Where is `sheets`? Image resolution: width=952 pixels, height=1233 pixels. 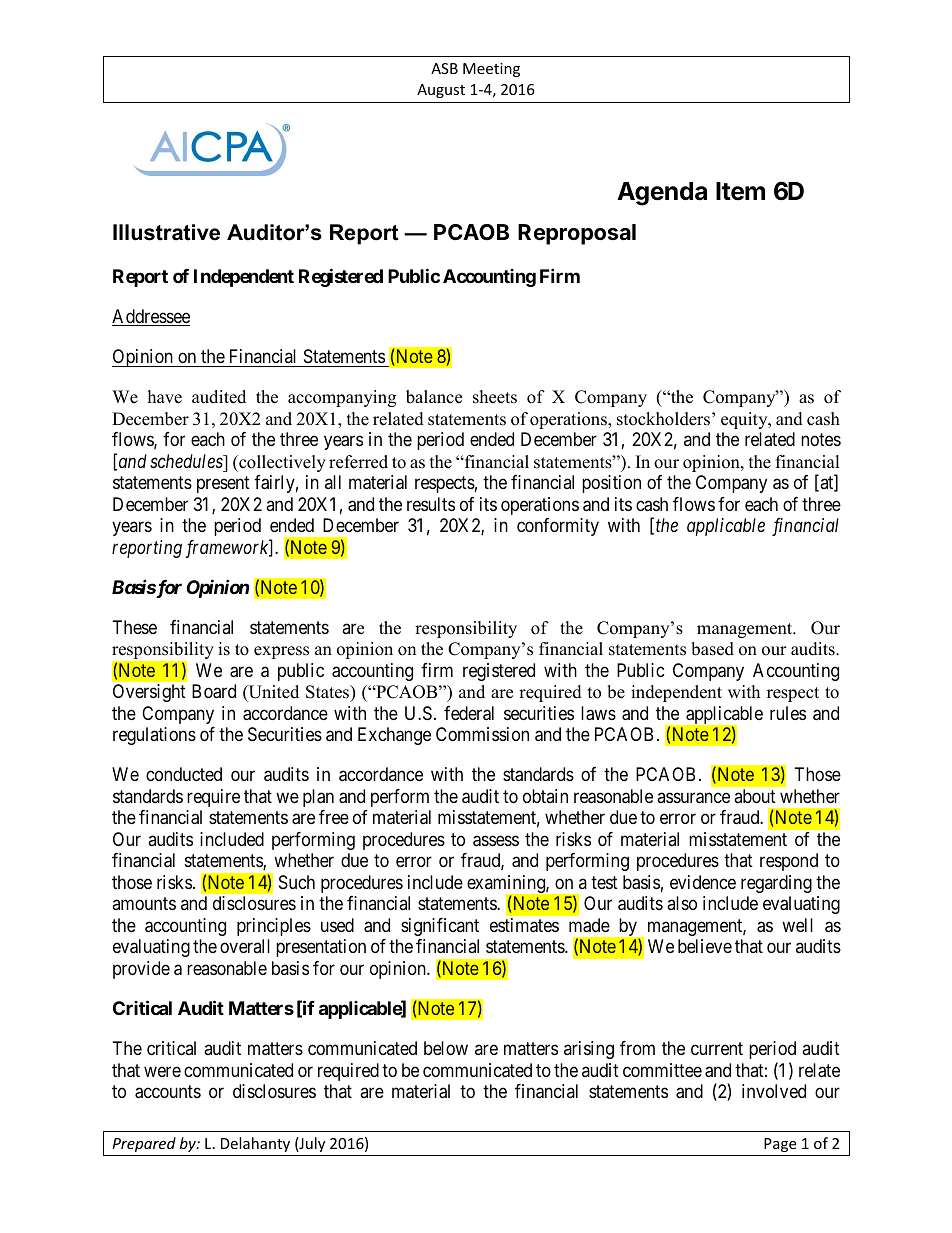
sheets is located at coordinates (495, 397).
